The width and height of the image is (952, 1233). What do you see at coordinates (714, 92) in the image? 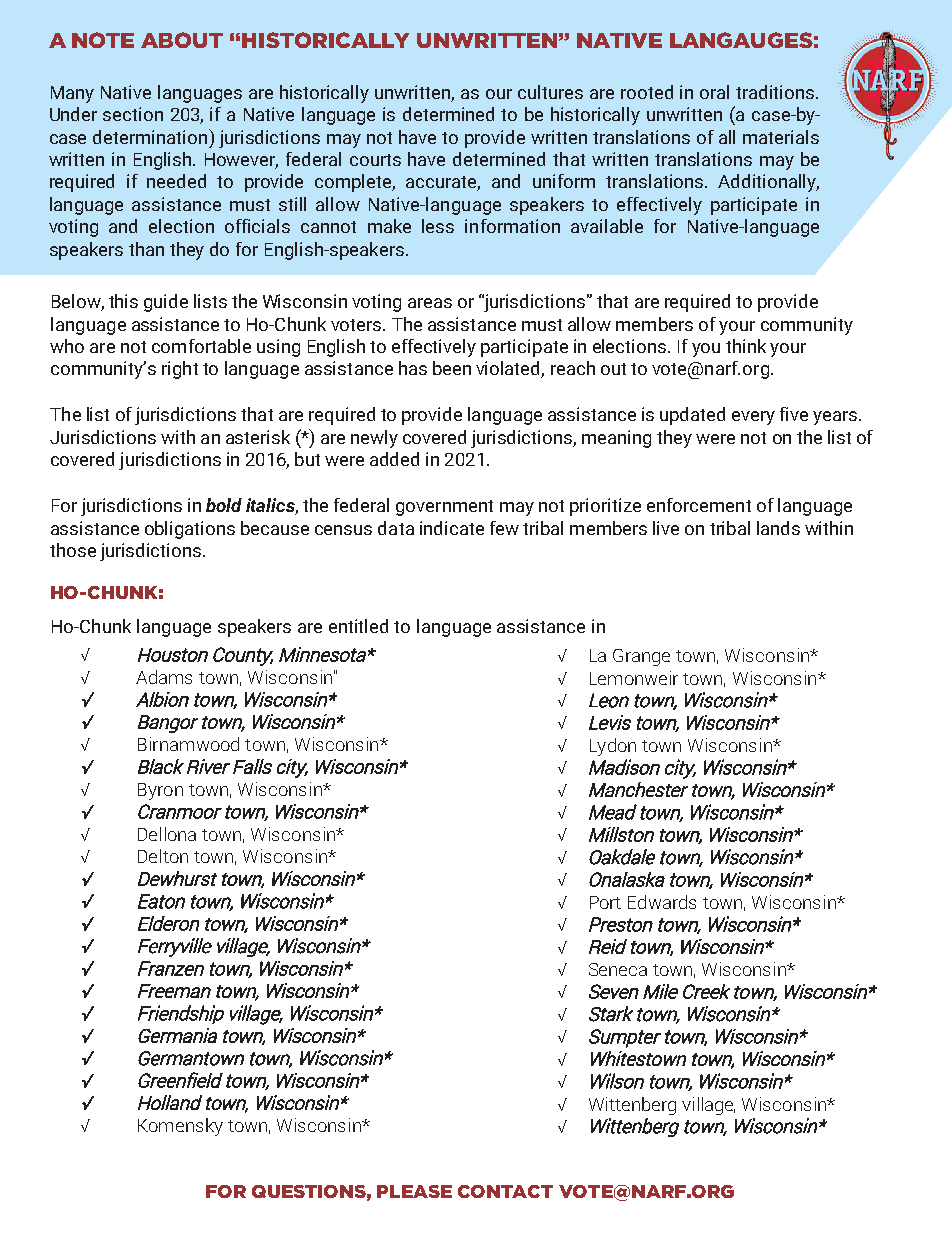
I see `oral` at bounding box center [714, 92].
